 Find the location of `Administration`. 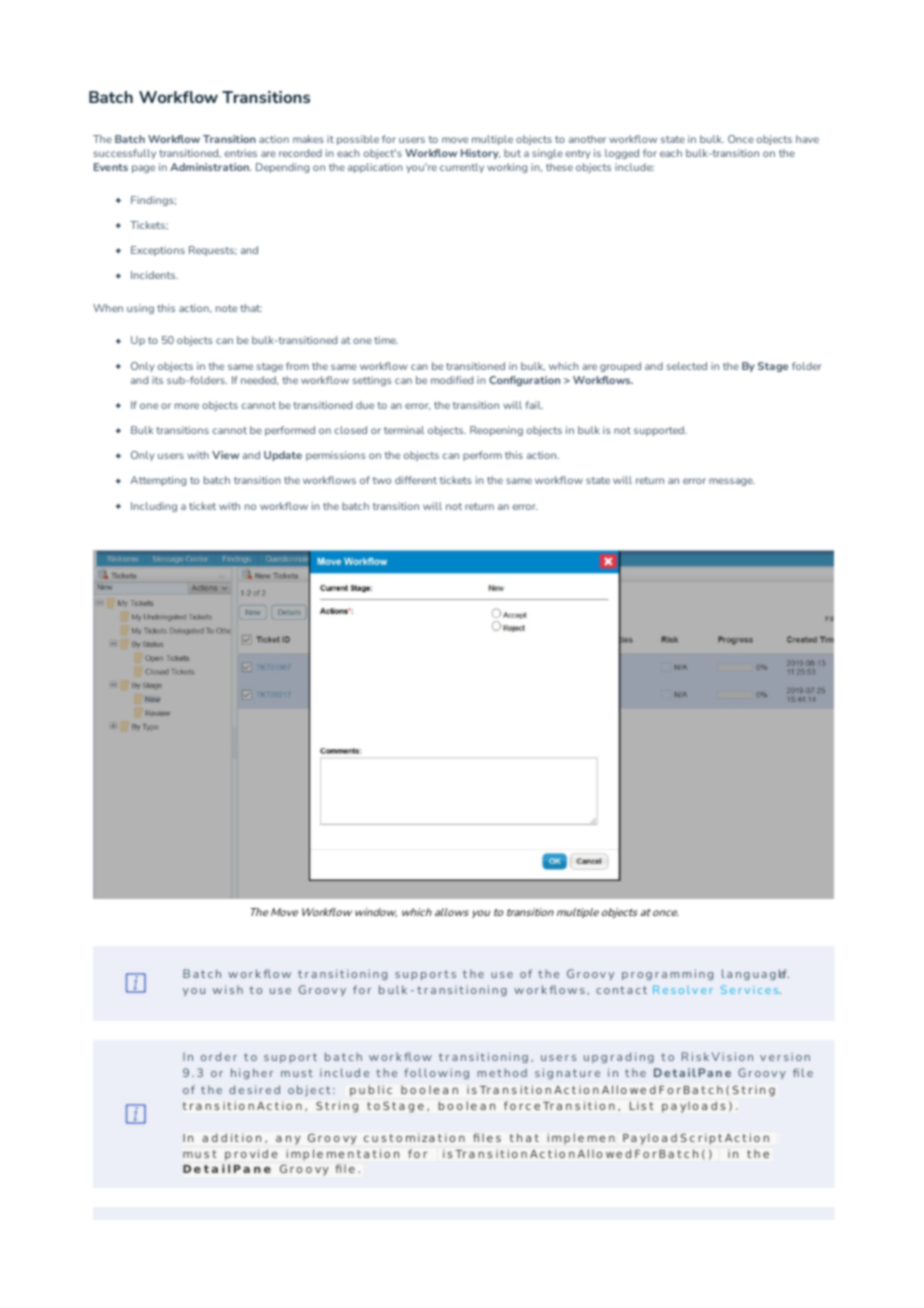

Administration is located at coordinates (210, 167).
